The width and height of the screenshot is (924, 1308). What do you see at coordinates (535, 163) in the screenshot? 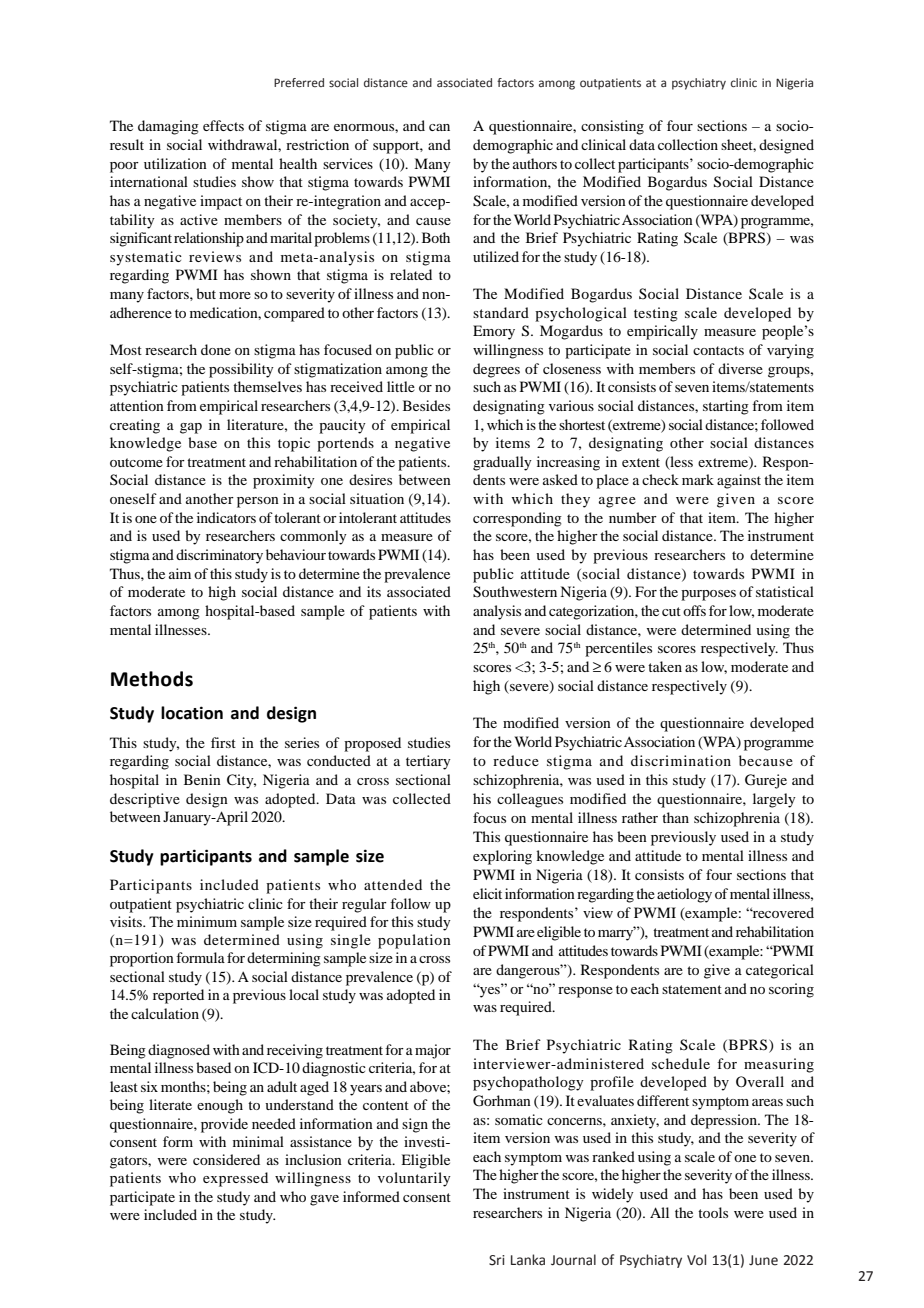
I see `authors` at bounding box center [535, 163].
